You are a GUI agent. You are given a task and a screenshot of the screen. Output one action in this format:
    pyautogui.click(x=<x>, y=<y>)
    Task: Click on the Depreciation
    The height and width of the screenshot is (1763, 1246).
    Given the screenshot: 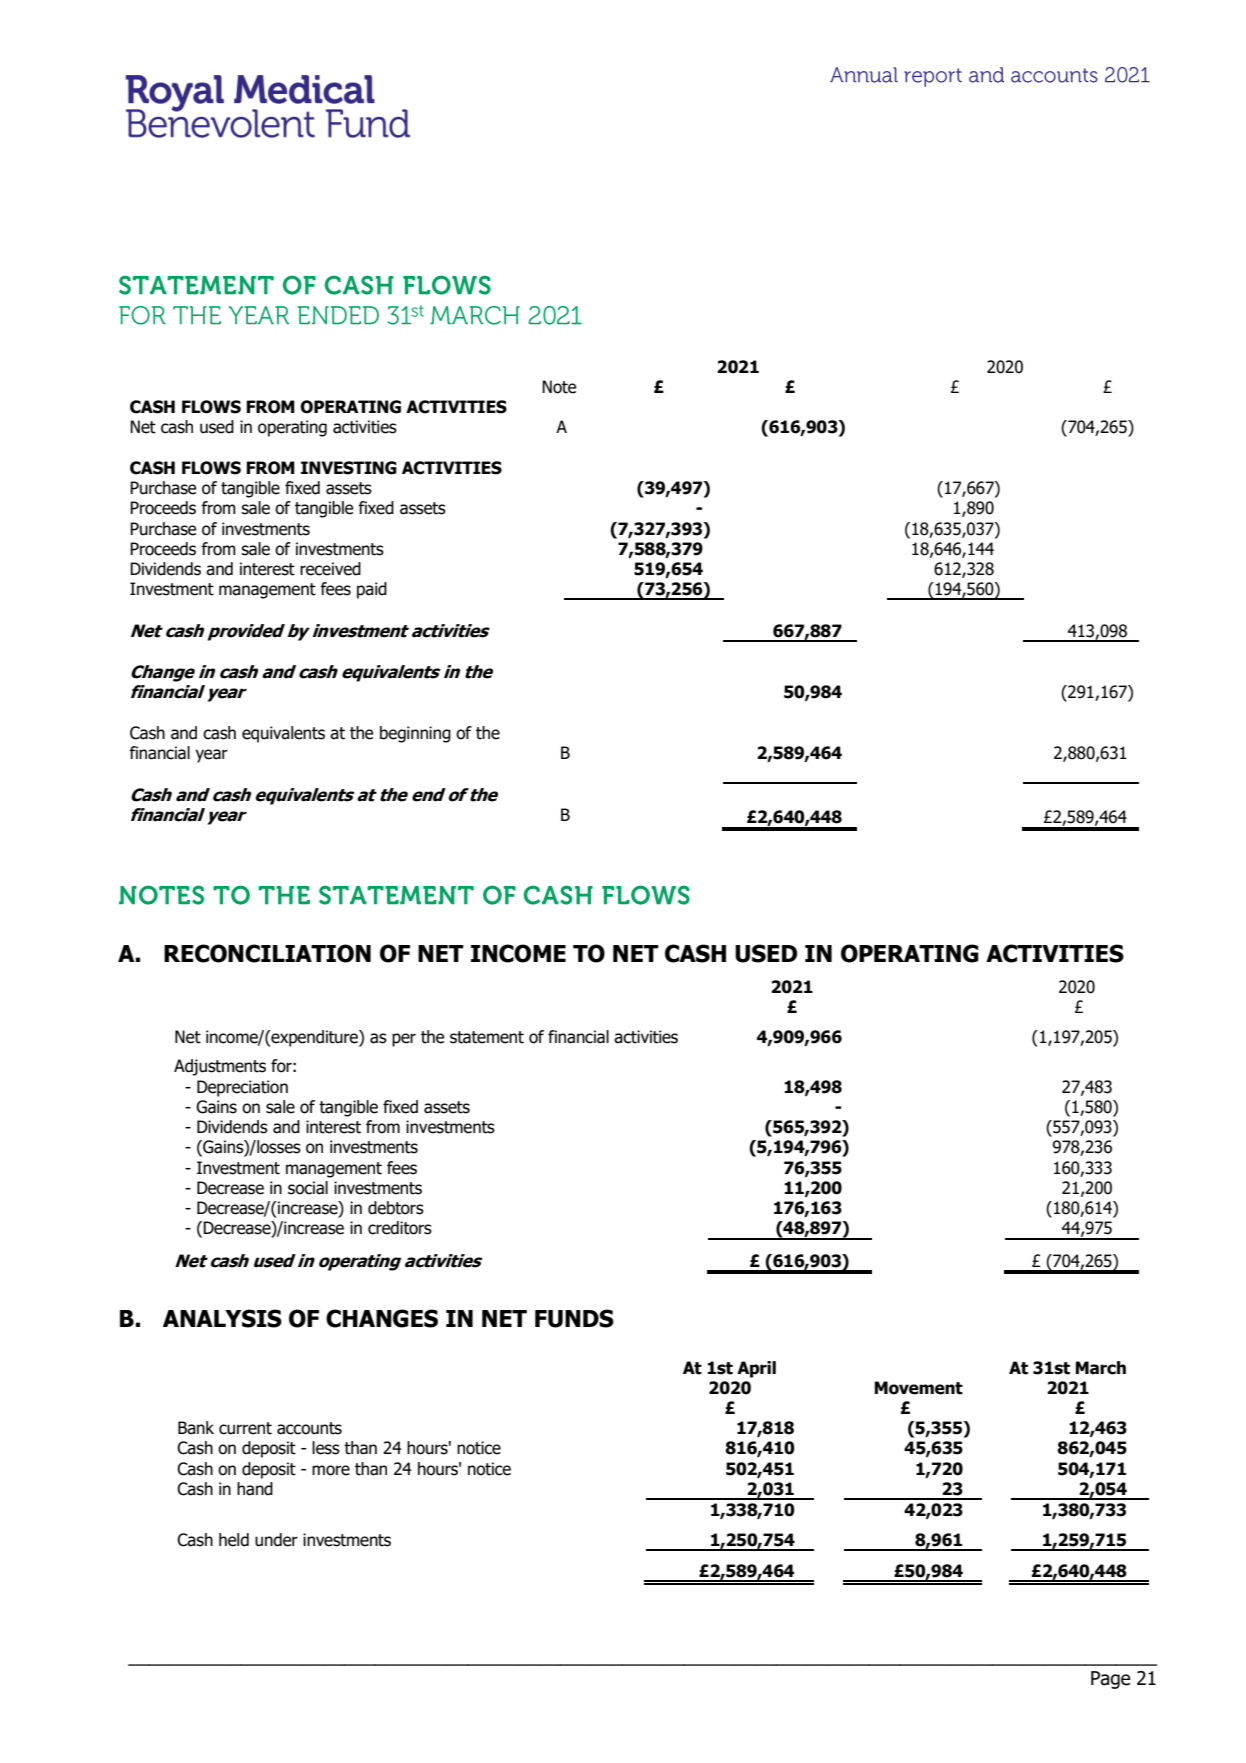 What is the action you would take?
    pyautogui.click(x=242, y=1088)
